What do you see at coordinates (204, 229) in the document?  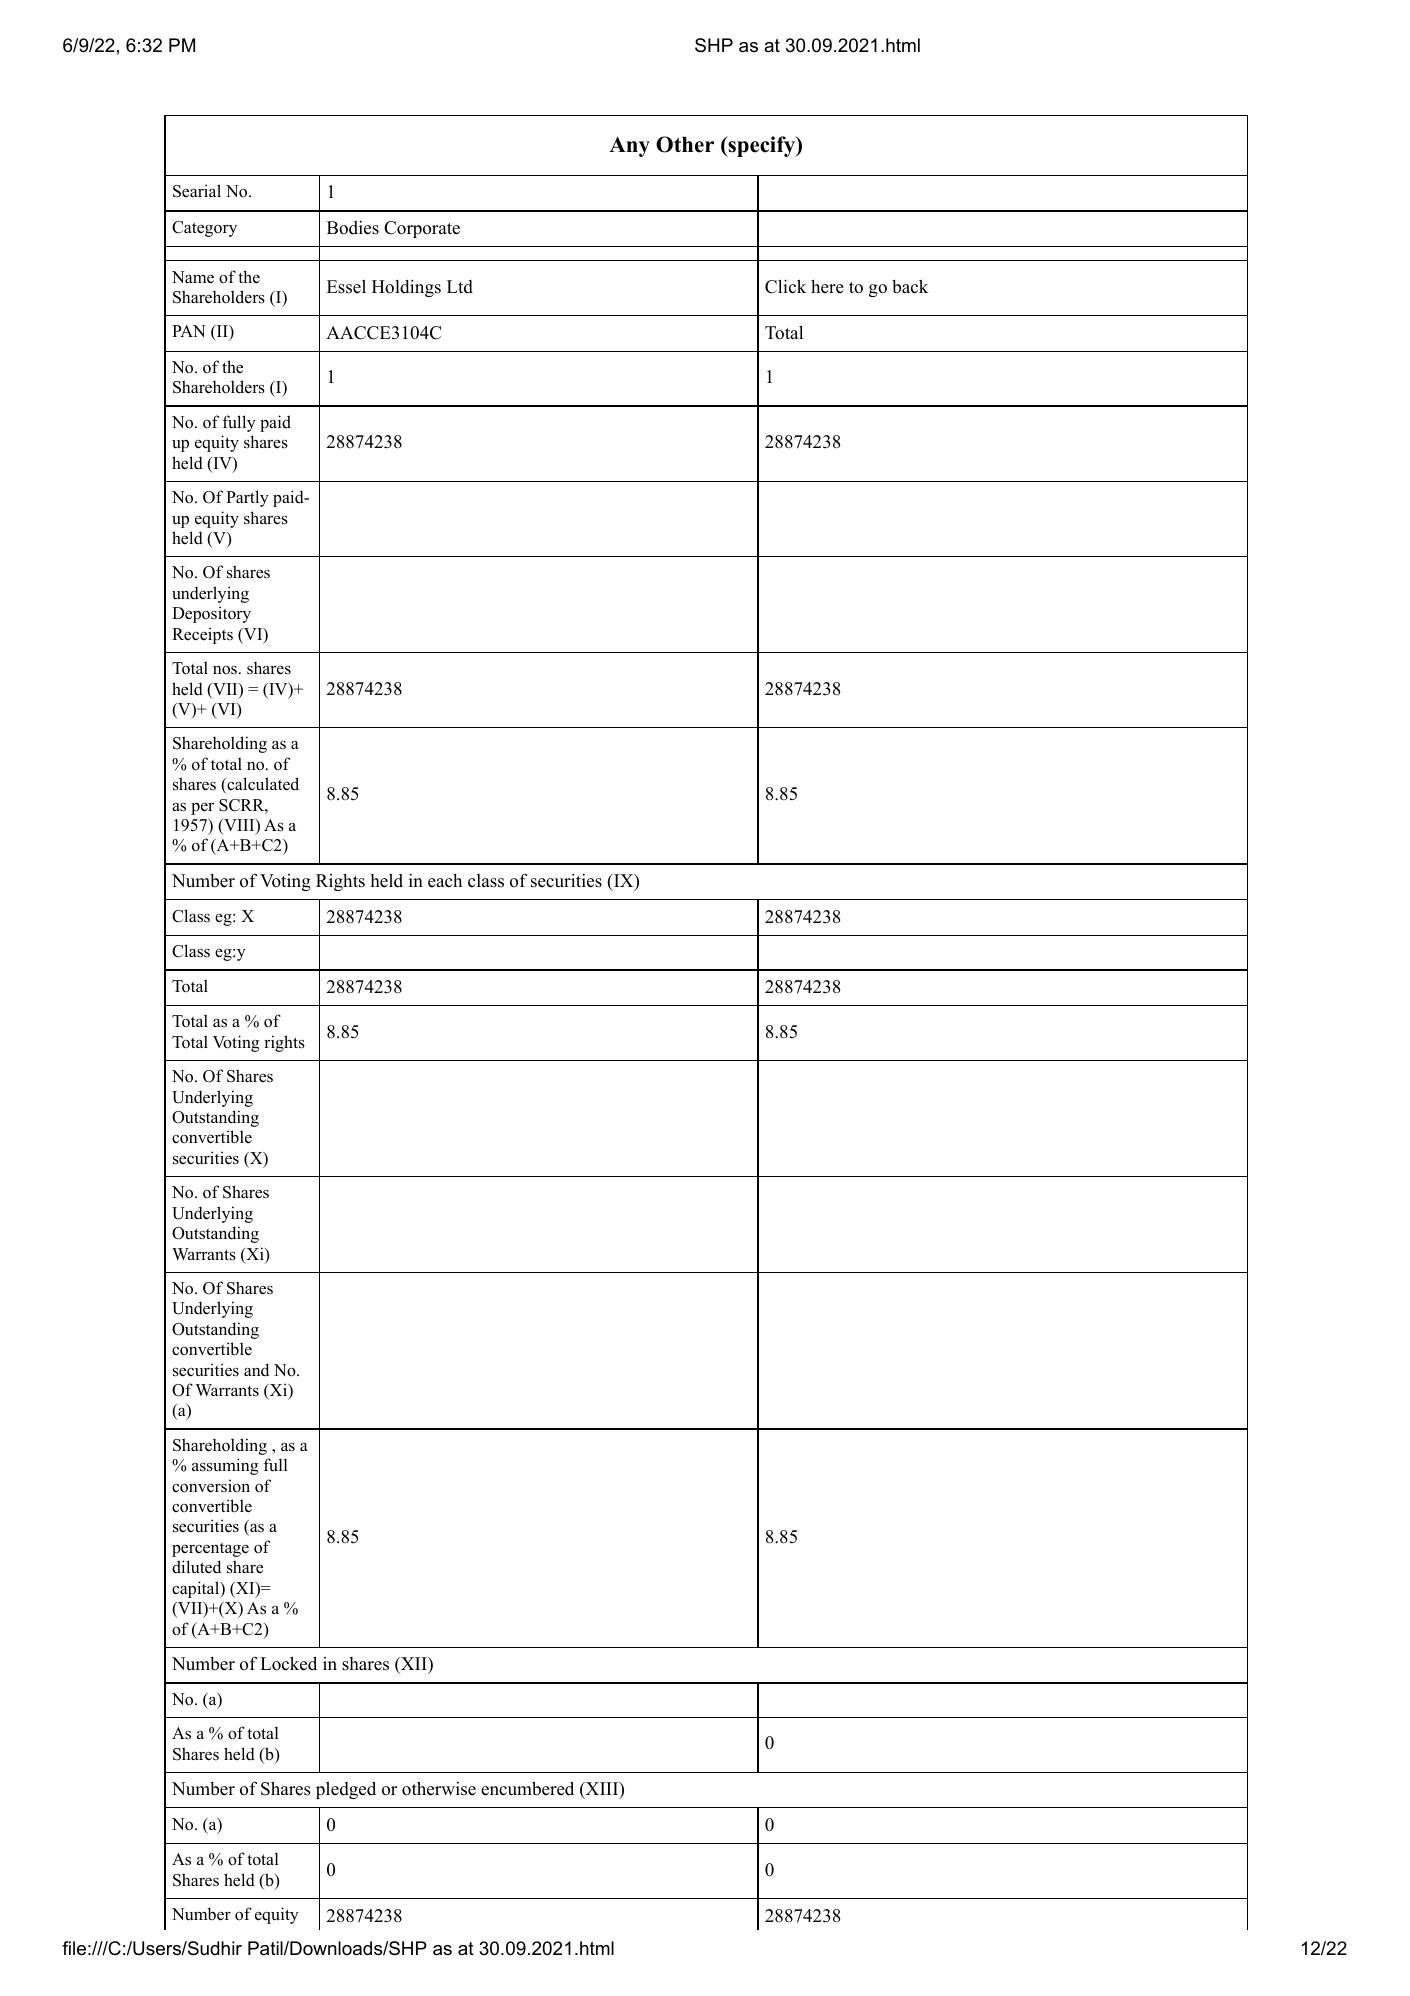 I see `Category` at bounding box center [204, 229].
